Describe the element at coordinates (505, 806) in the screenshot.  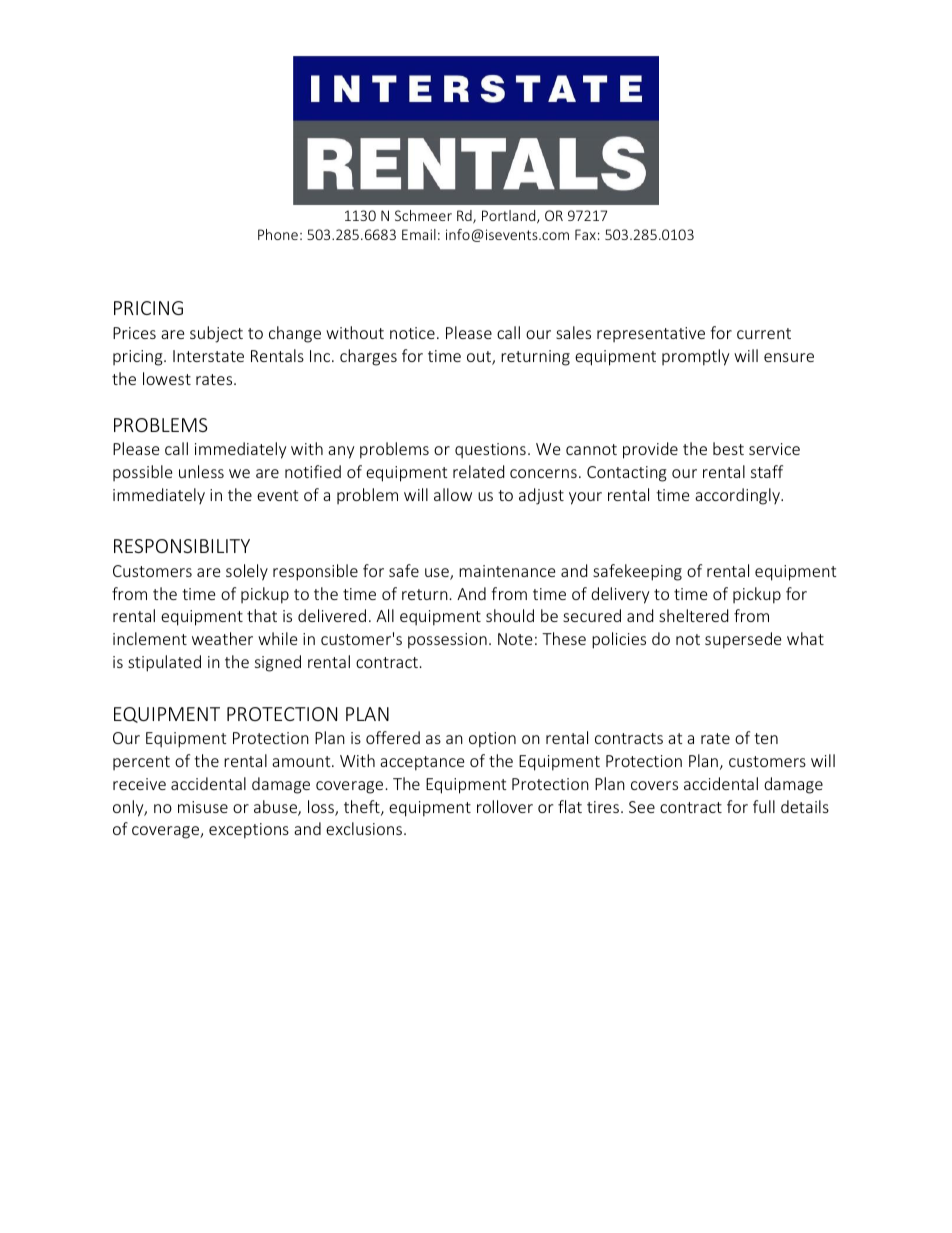
I see `rollover` at that location.
